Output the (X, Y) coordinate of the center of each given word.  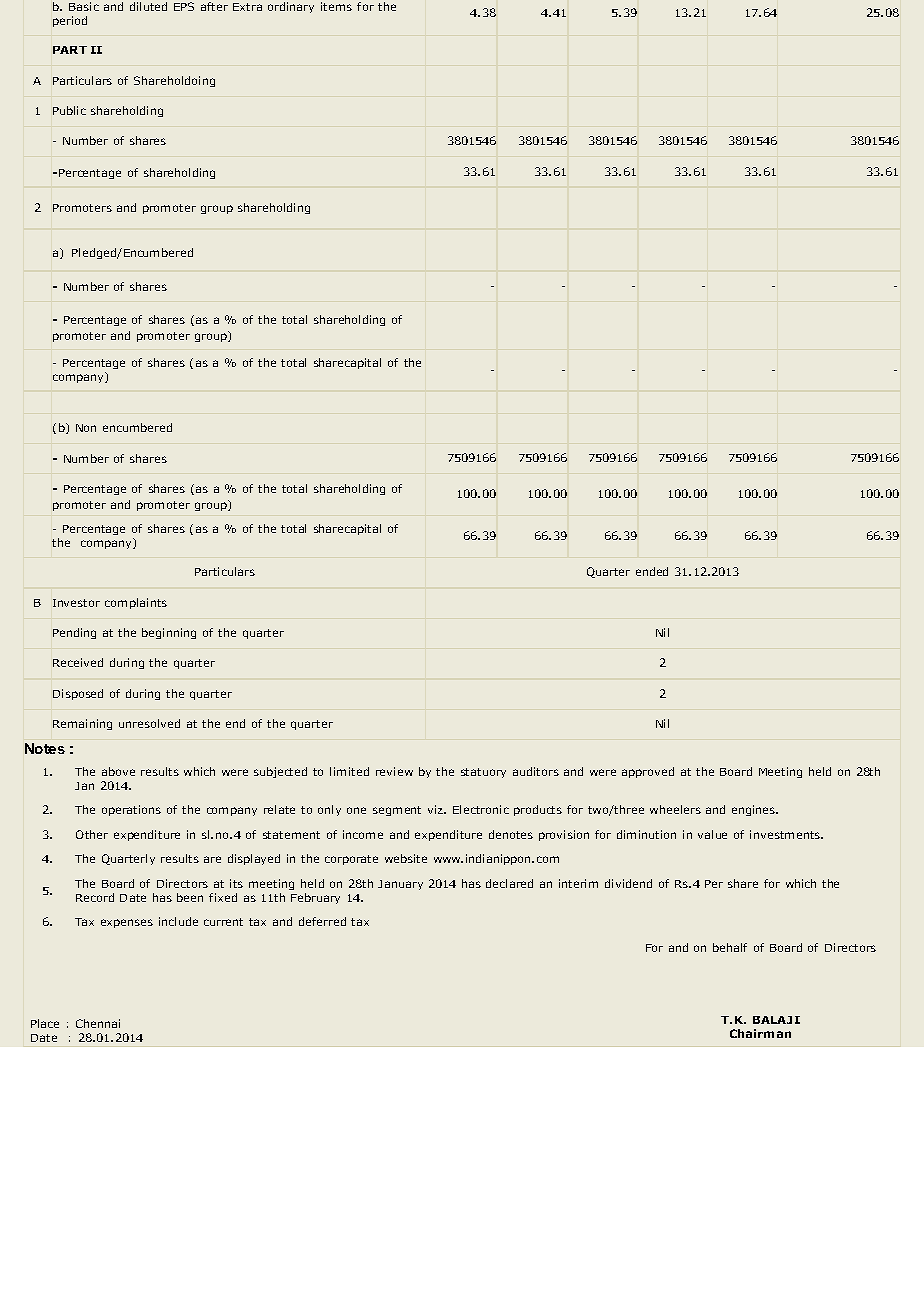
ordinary (291, 7)
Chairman (760, 1033)
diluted (148, 6)
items (336, 6)
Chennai (98, 1023)
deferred (322, 921)
